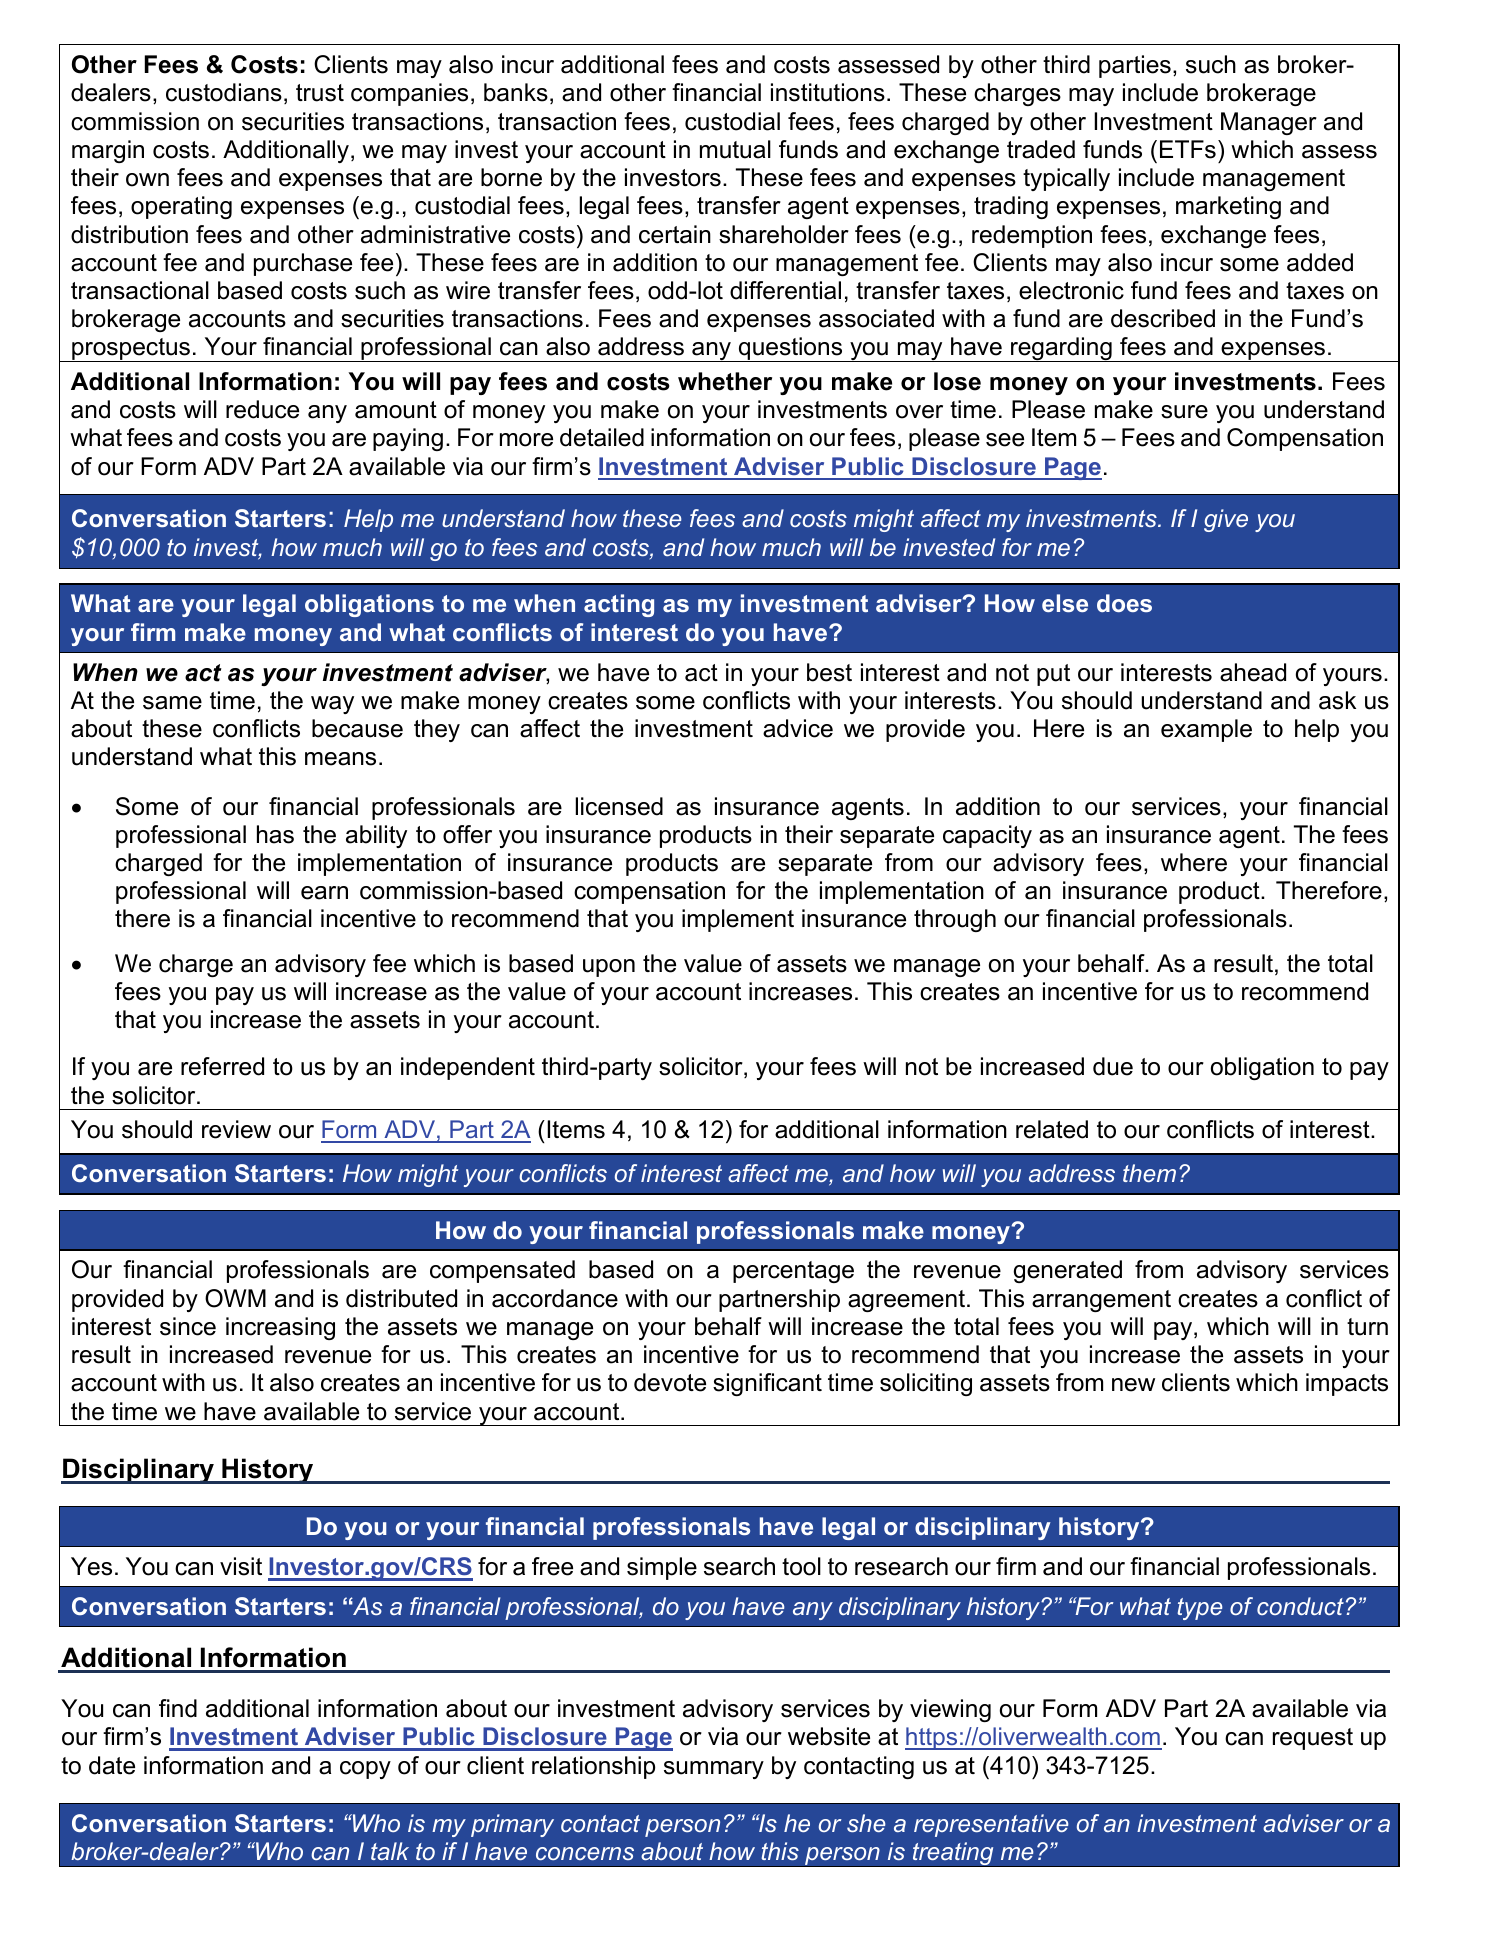 The image size is (1502, 1944). What do you see at coordinates (714, 1770) in the page?
I see `summary` at bounding box center [714, 1770].
